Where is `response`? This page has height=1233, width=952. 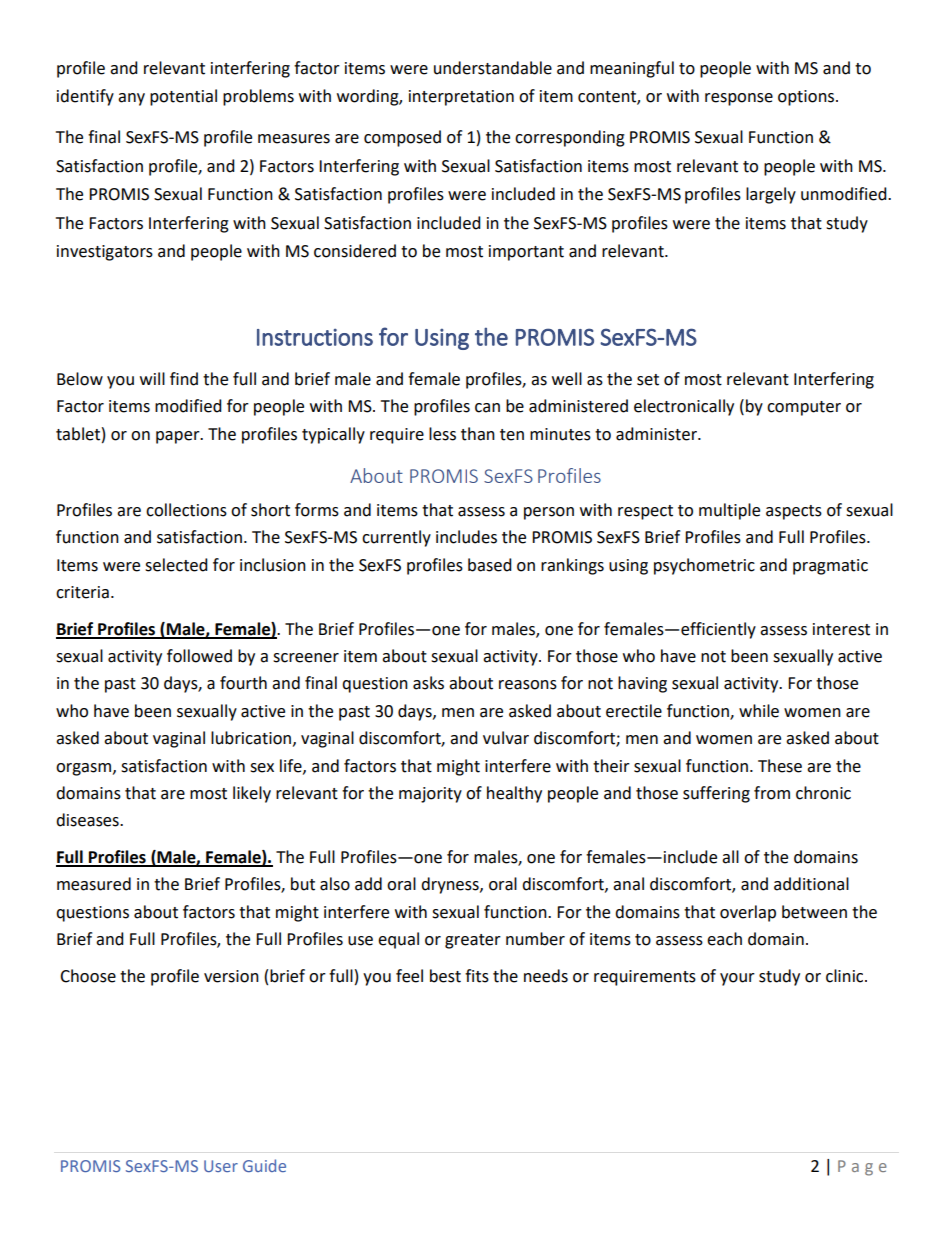
response is located at coordinates (739, 99).
